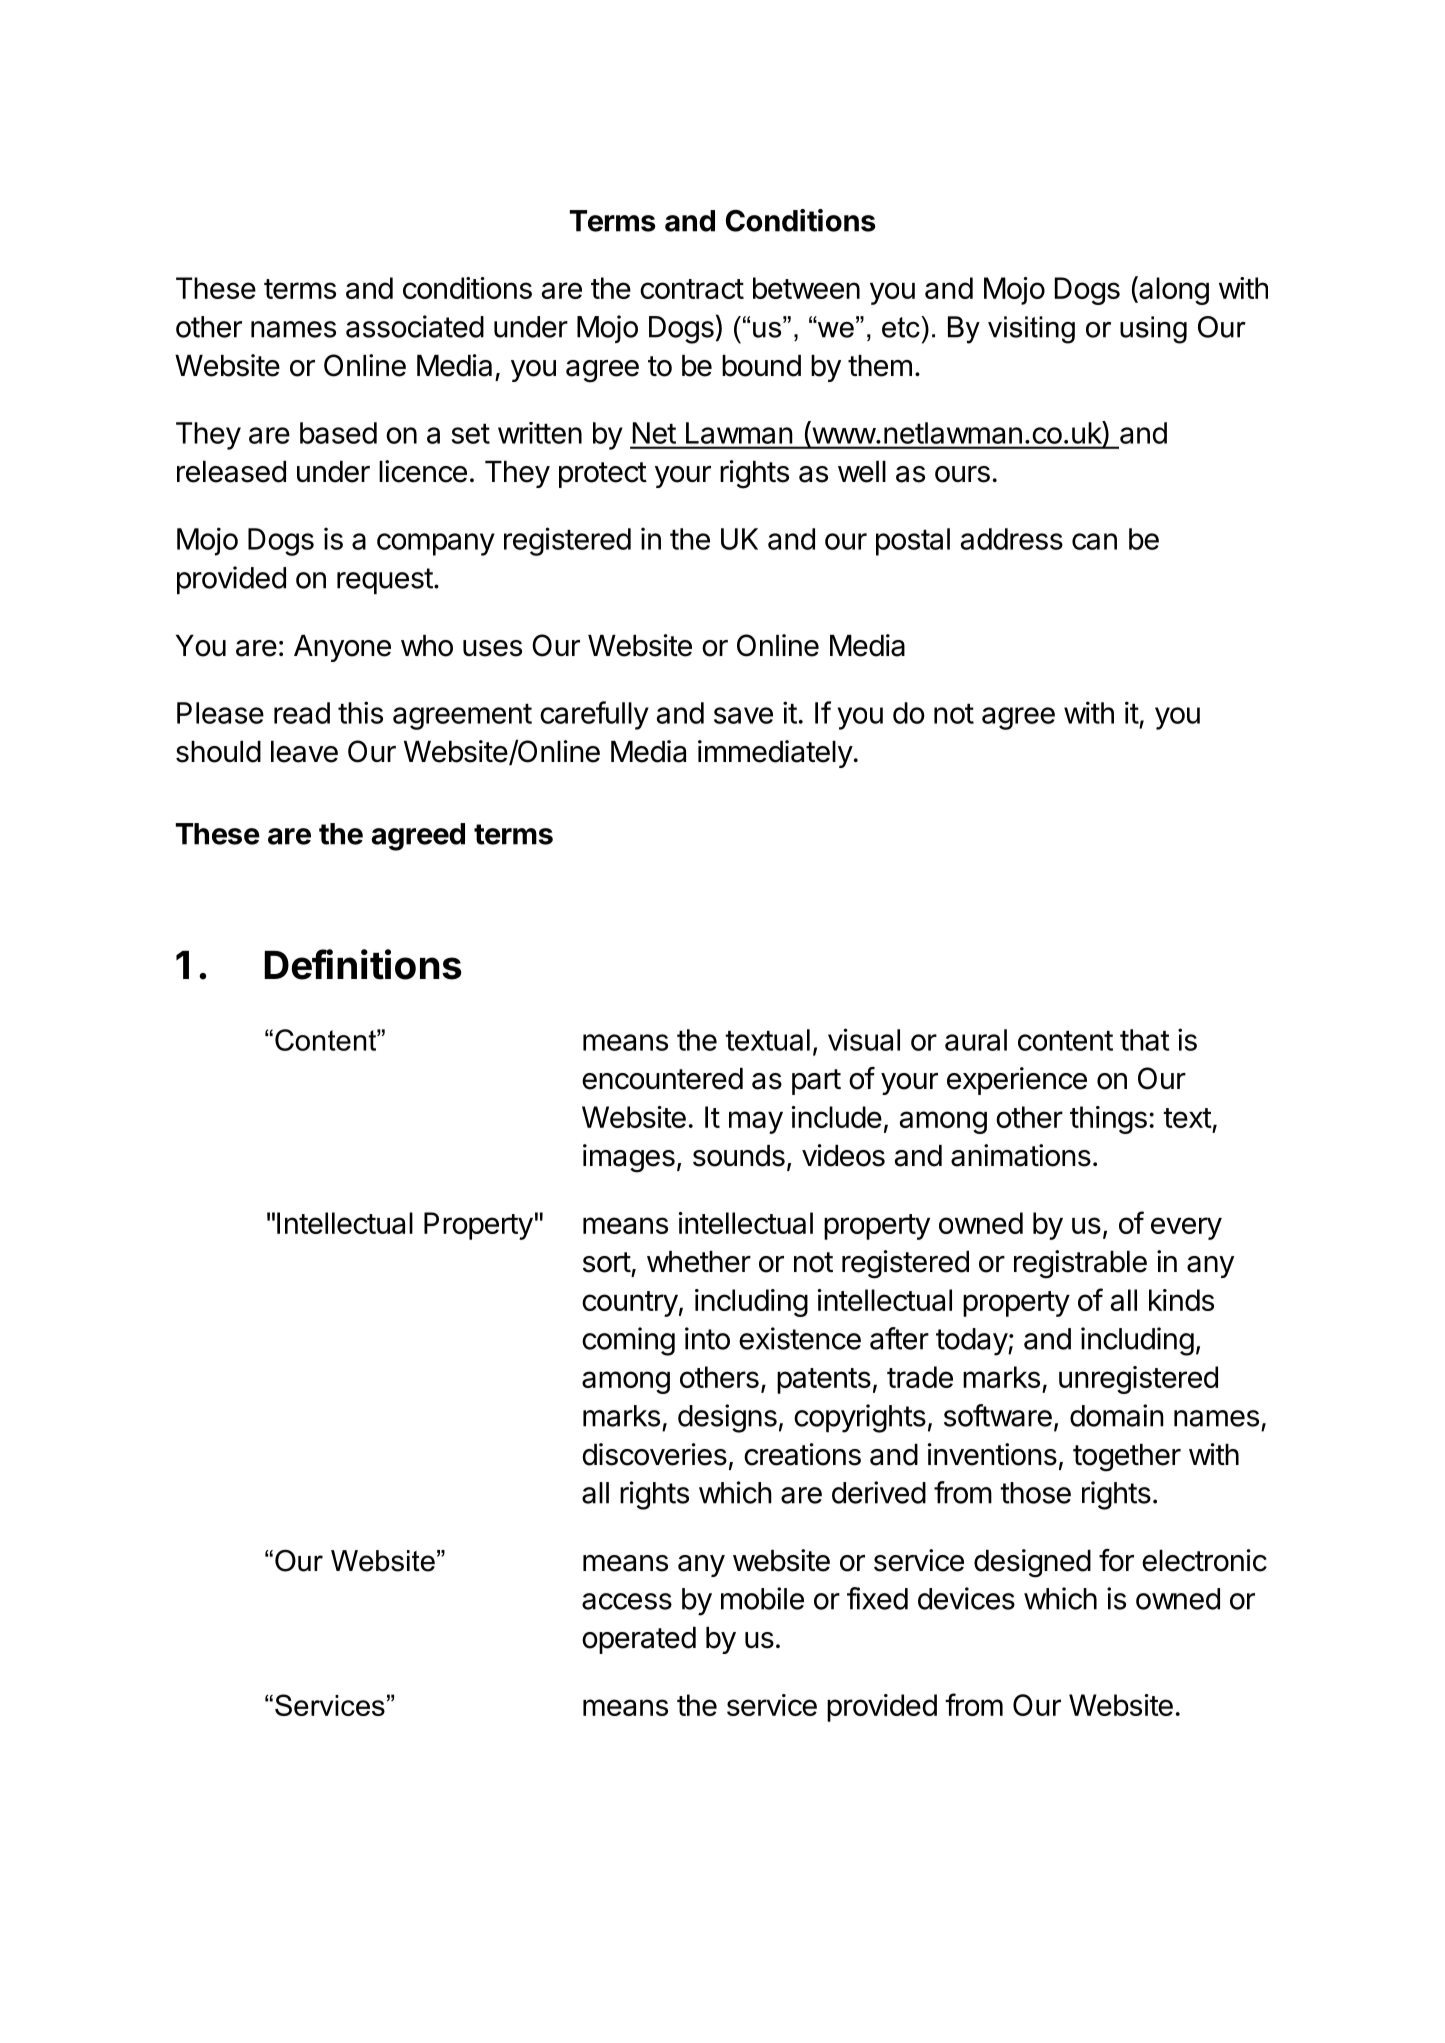  What do you see at coordinates (692, 289) in the screenshot?
I see `contract` at bounding box center [692, 289].
